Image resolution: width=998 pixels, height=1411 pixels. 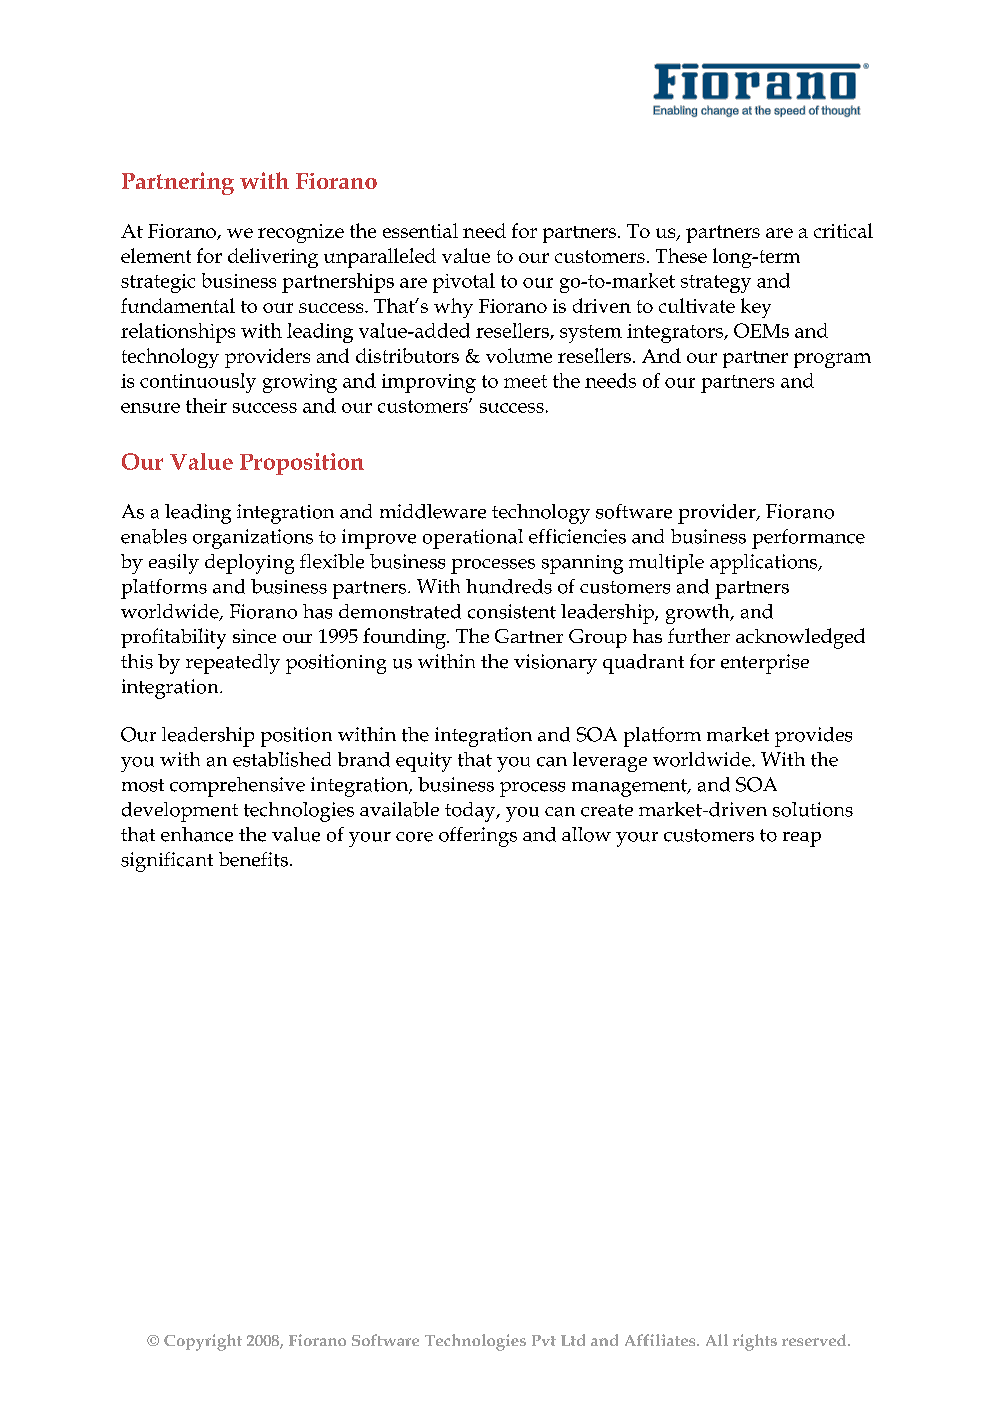 I want to click on pivotal, so click(x=464, y=283).
